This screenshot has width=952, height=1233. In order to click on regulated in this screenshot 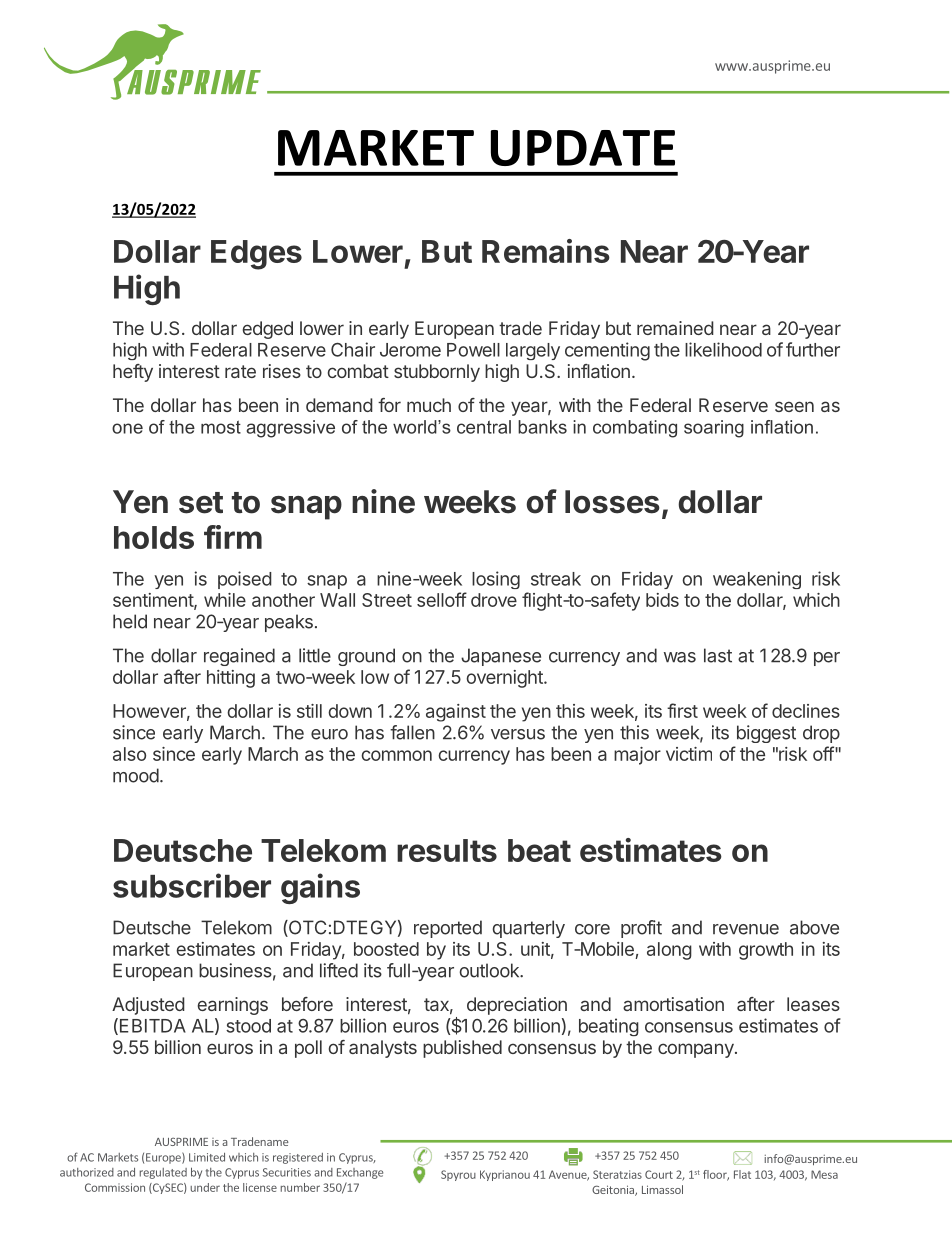, I will do `click(163, 1173)`.
